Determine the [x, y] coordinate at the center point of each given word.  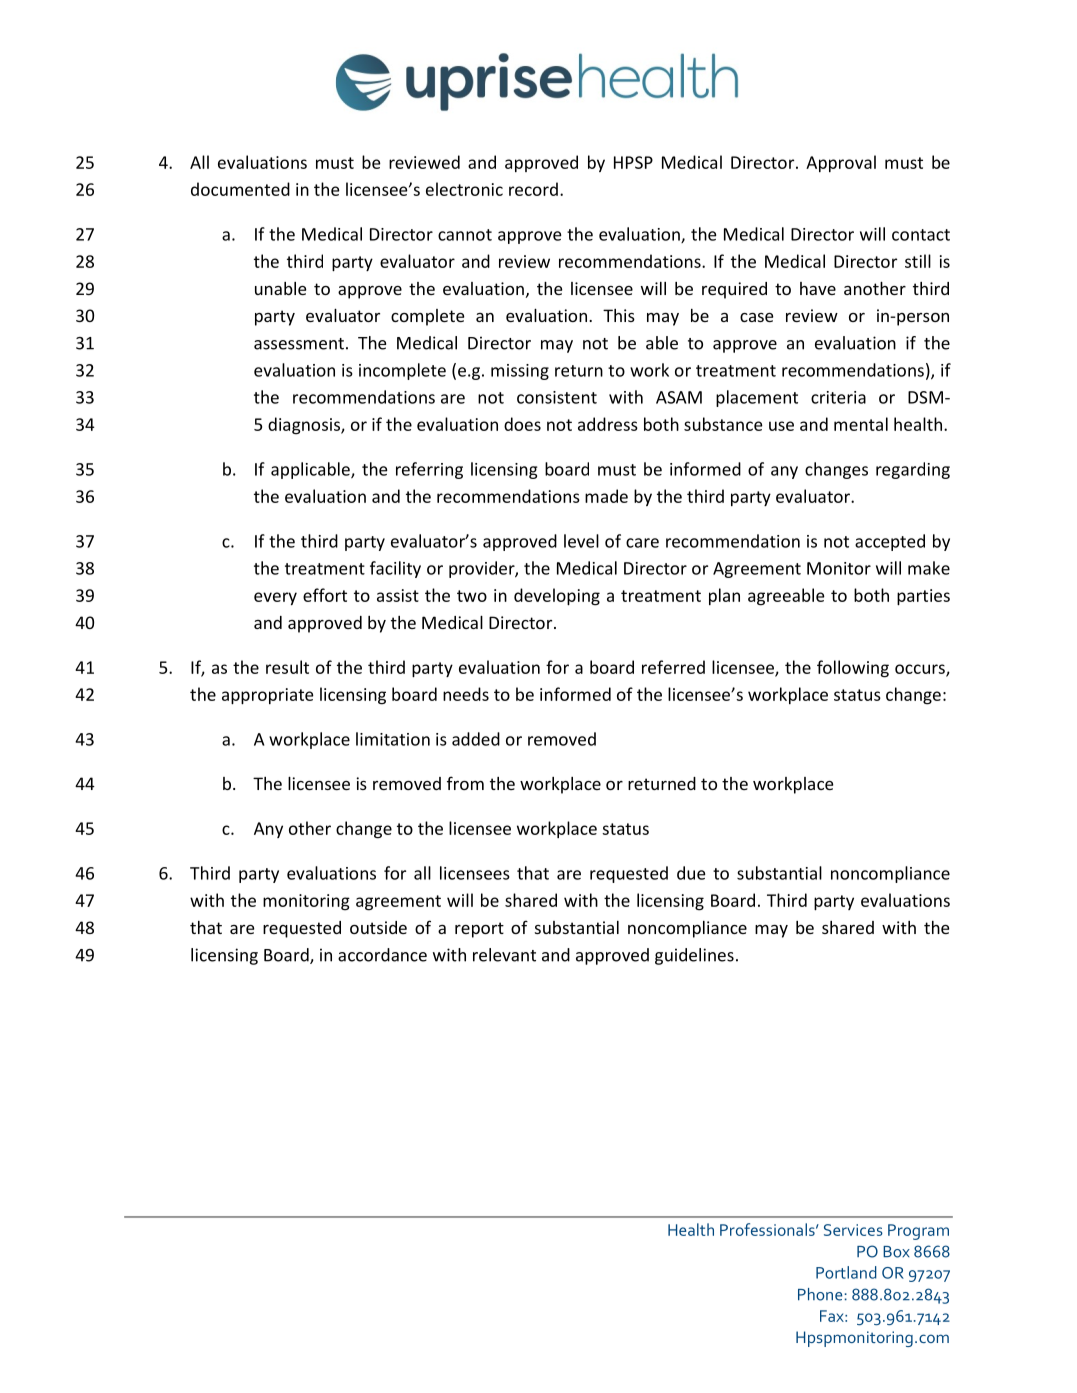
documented [240, 189]
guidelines [694, 956]
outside [378, 927]
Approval [841, 163]
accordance [382, 955]
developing [557, 597]
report [479, 930]
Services [853, 1230]
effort [325, 595]
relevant [504, 955]
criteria [838, 397]
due [691, 873]
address [608, 424]
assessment [299, 344]
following [853, 669]
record [533, 189]
